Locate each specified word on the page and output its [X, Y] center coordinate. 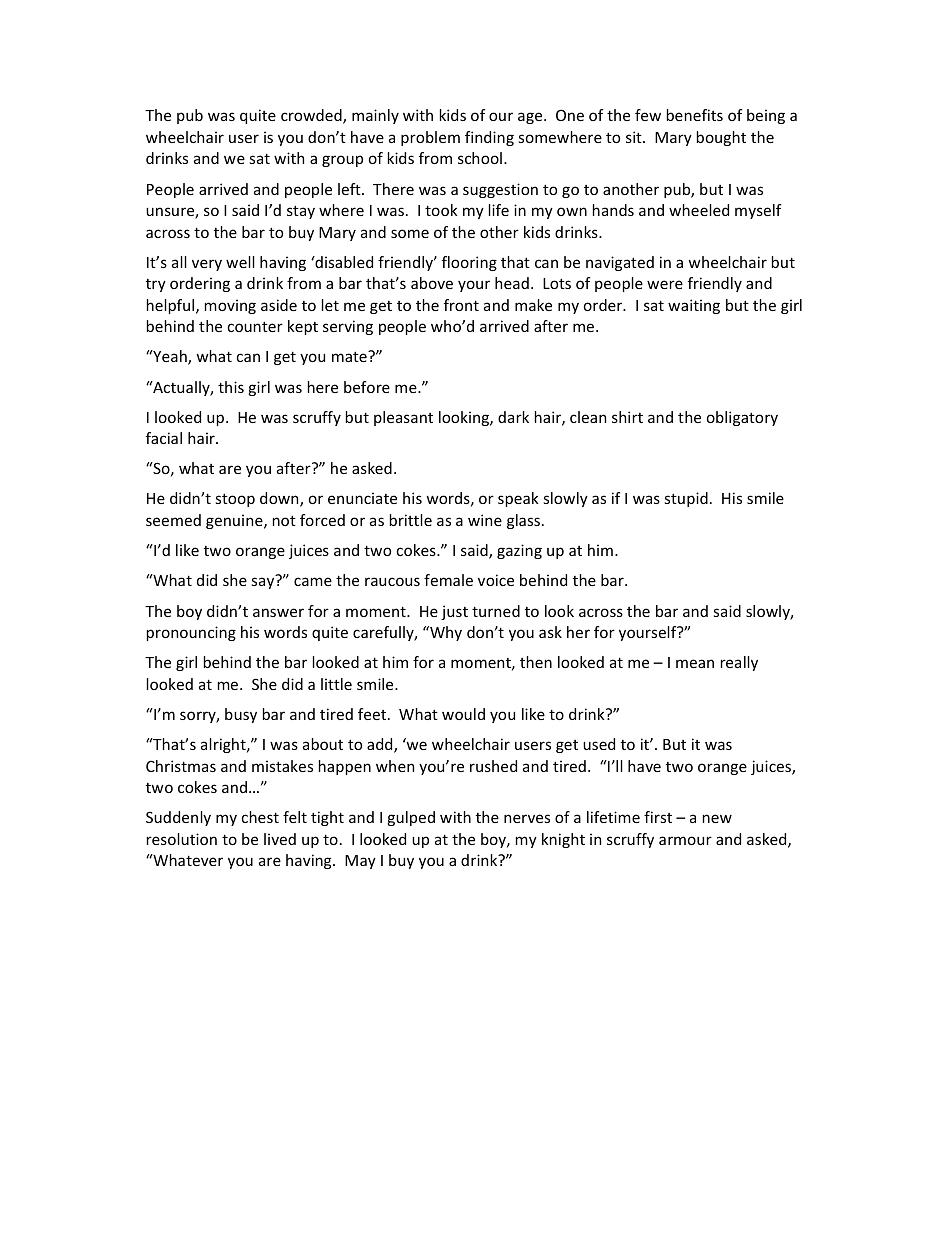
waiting [694, 306]
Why [445, 633]
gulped [411, 818]
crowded [312, 116]
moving [230, 306]
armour [685, 840]
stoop [235, 500]
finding [489, 138]
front [461, 305]
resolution [182, 839]
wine [485, 520]
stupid [686, 499]
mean [695, 663]
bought [721, 138]
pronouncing [191, 633]
